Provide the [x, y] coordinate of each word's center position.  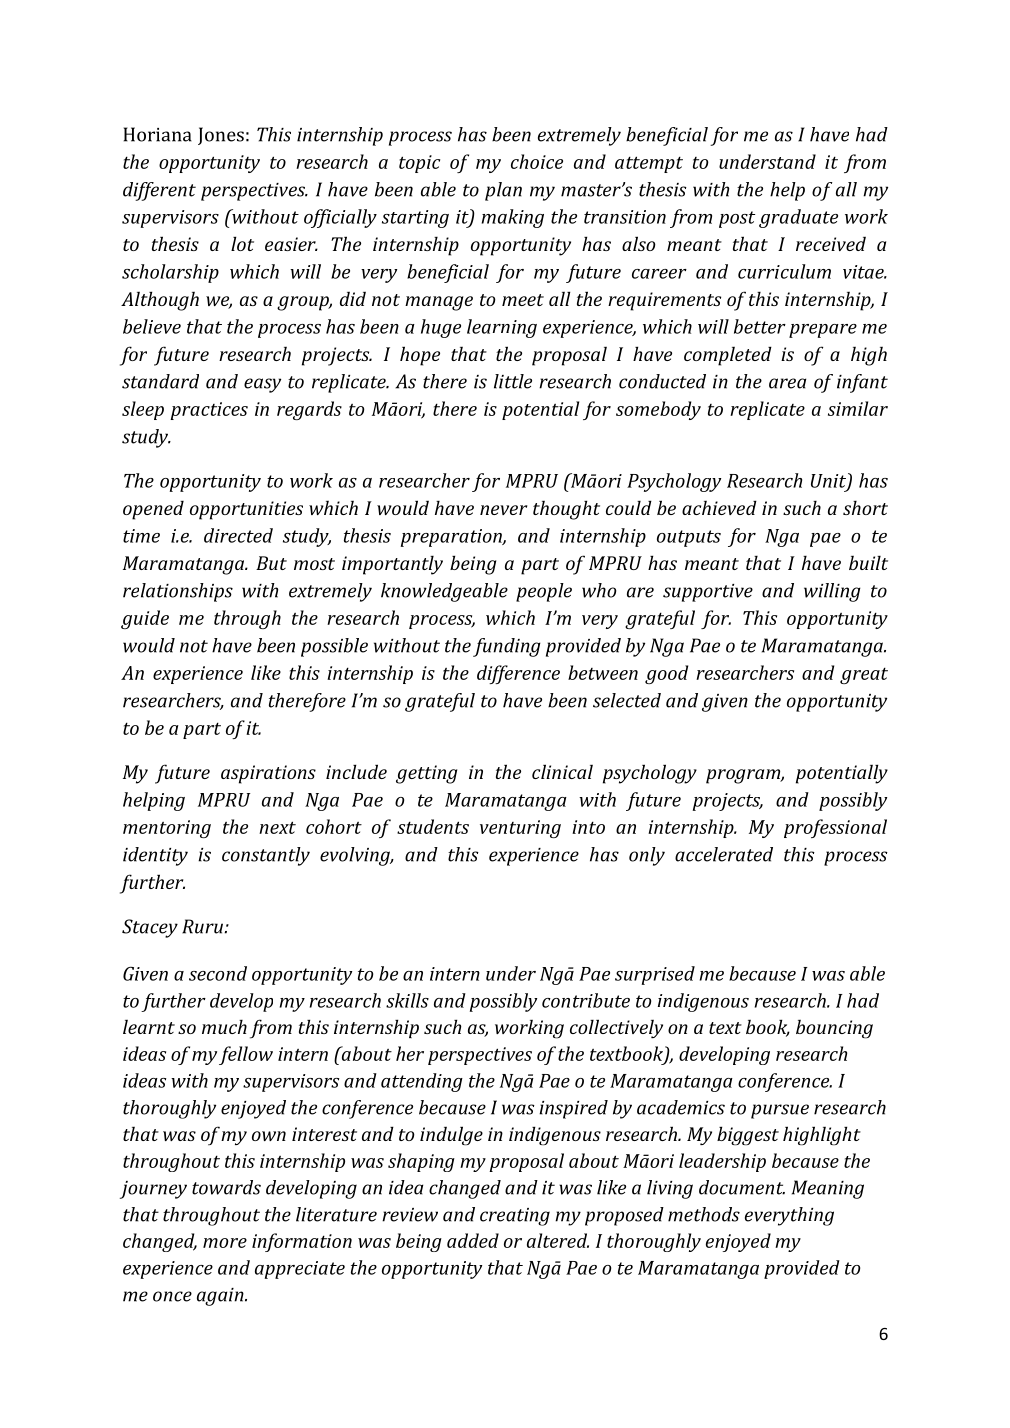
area [787, 383]
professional [835, 828]
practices [209, 411]
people [544, 592]
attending [422, 1082]
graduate [798, 218]
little [513, 381]
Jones [221, 136]
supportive [708, 593]
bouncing [834, 1029]
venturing [520, 829]
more [225, 1243]
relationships [178, 592]
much [224, 1026]
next [277, 827]
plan [503, 191]
